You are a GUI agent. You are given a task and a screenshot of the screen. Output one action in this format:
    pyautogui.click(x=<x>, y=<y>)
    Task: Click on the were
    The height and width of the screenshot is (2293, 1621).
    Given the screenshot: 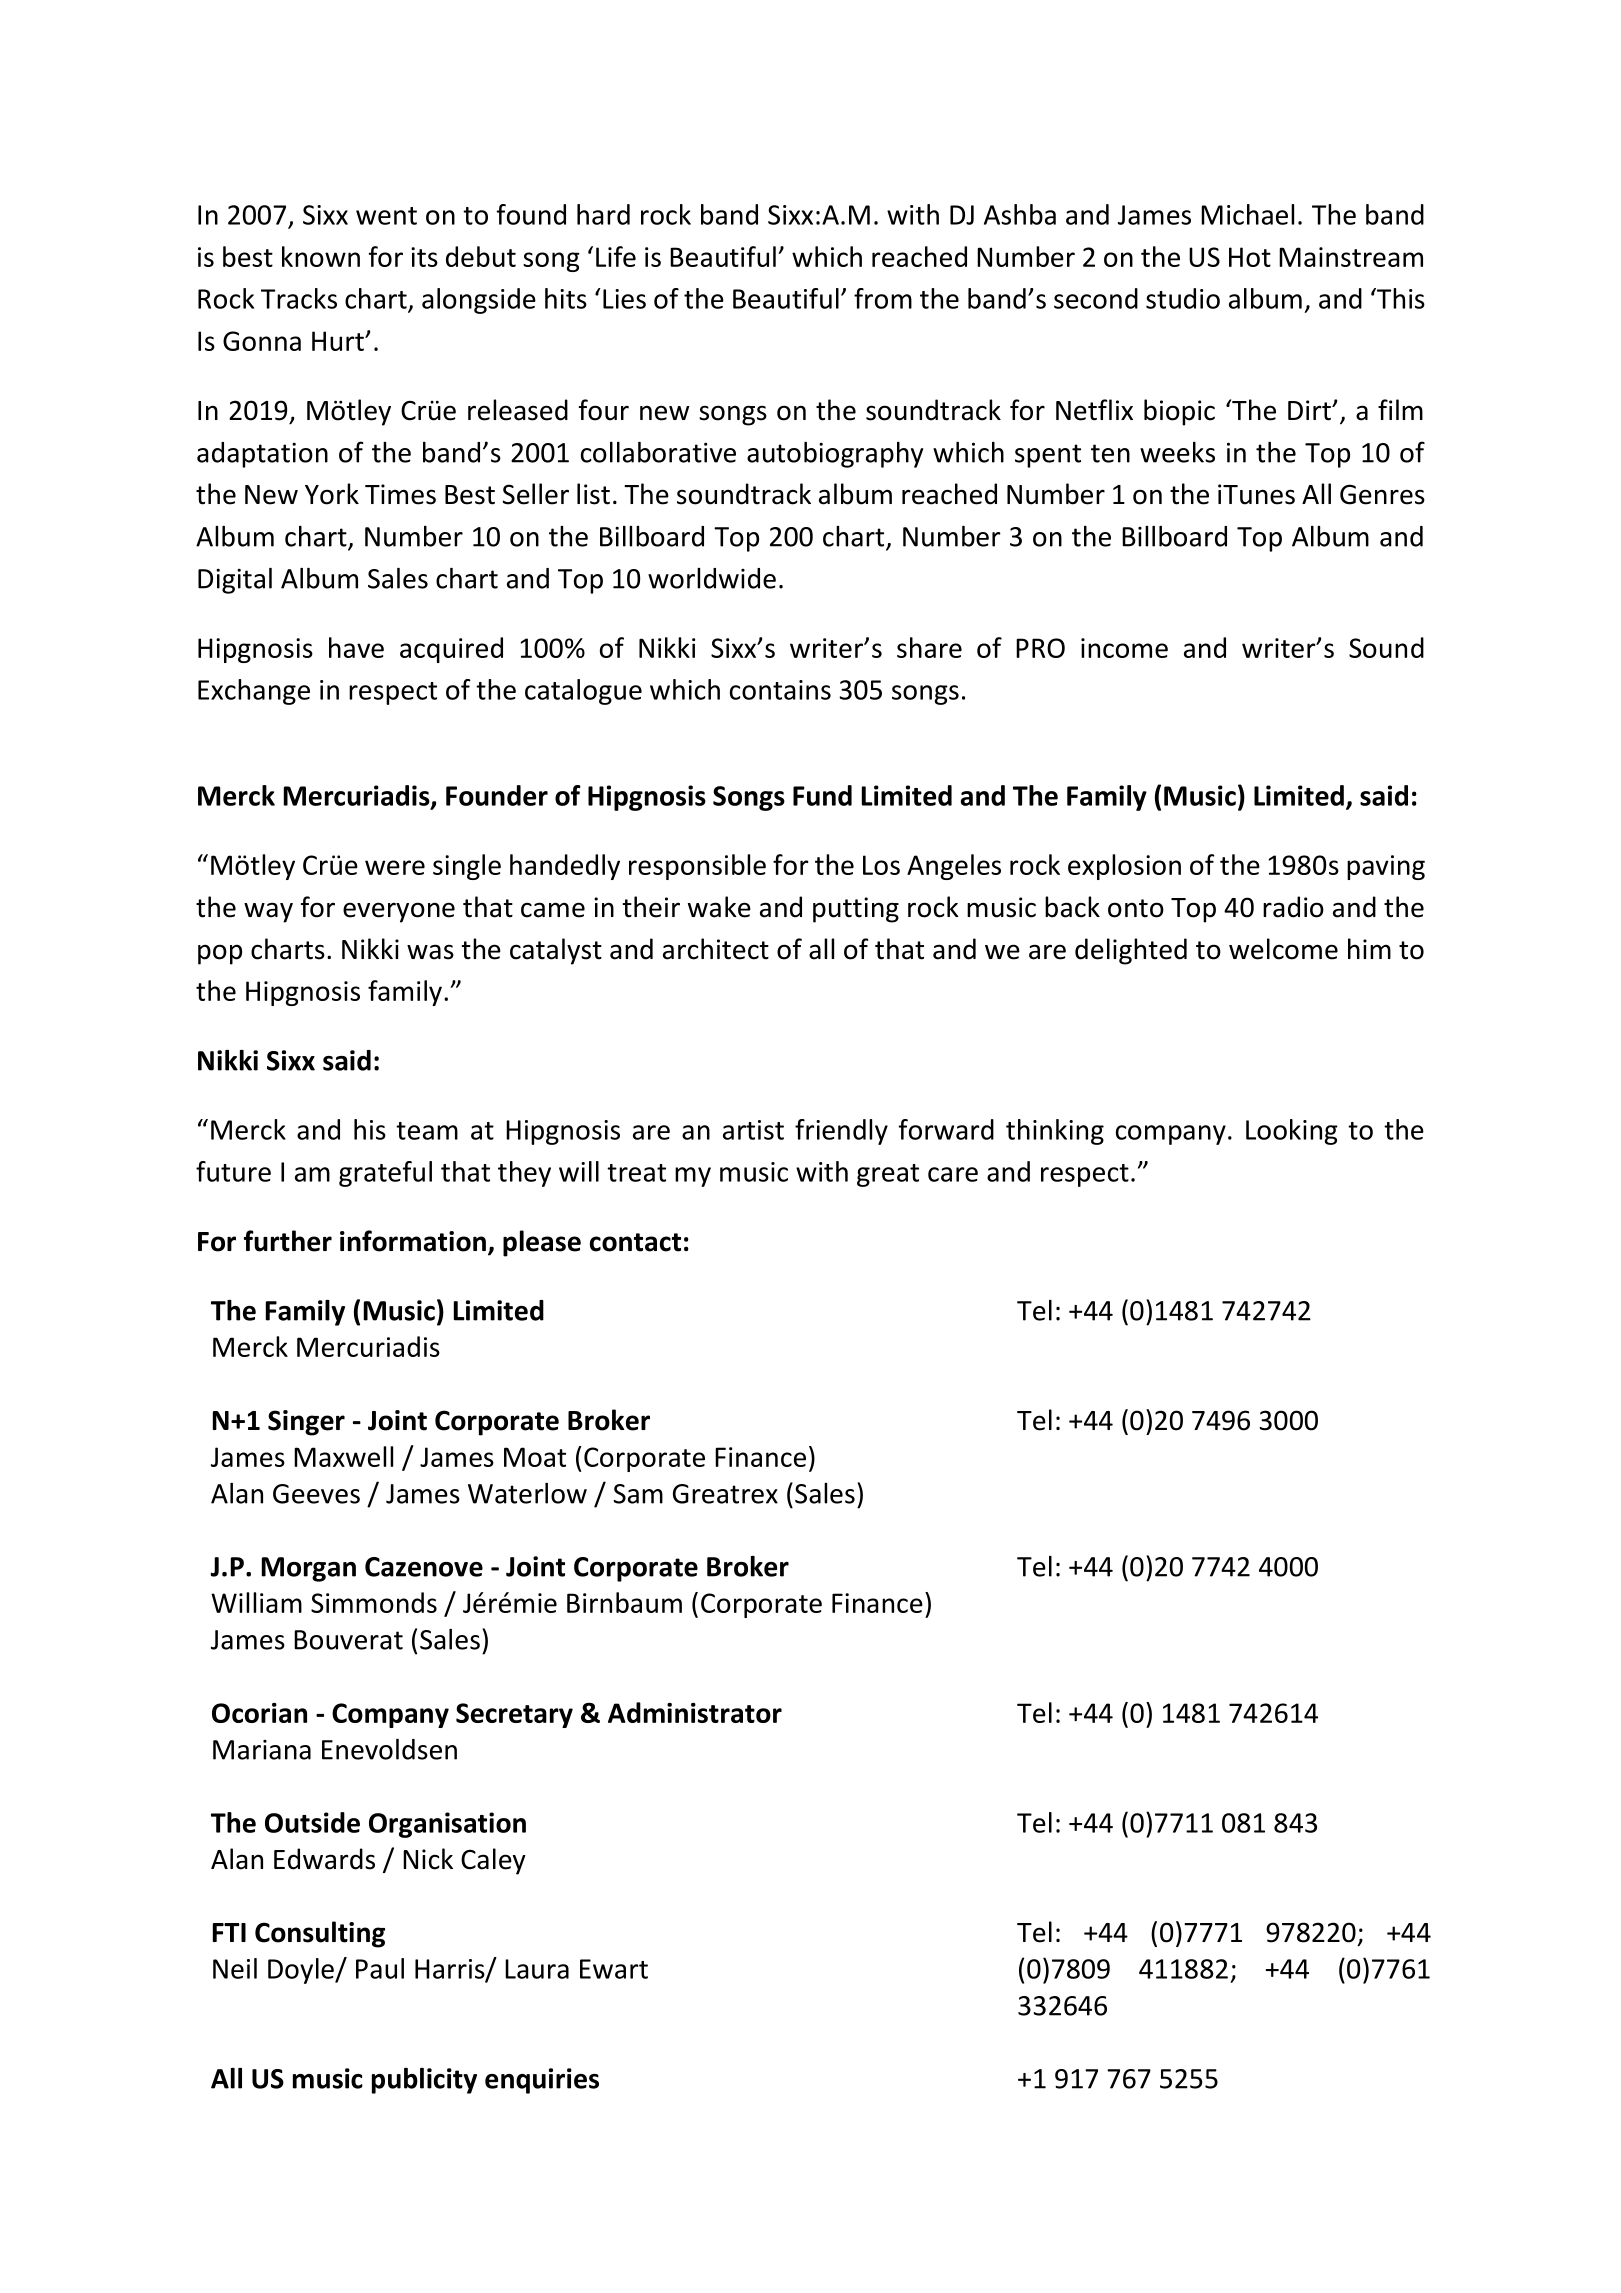 What is the action you would take?
    pyautogui.click(x=395, y=867)
